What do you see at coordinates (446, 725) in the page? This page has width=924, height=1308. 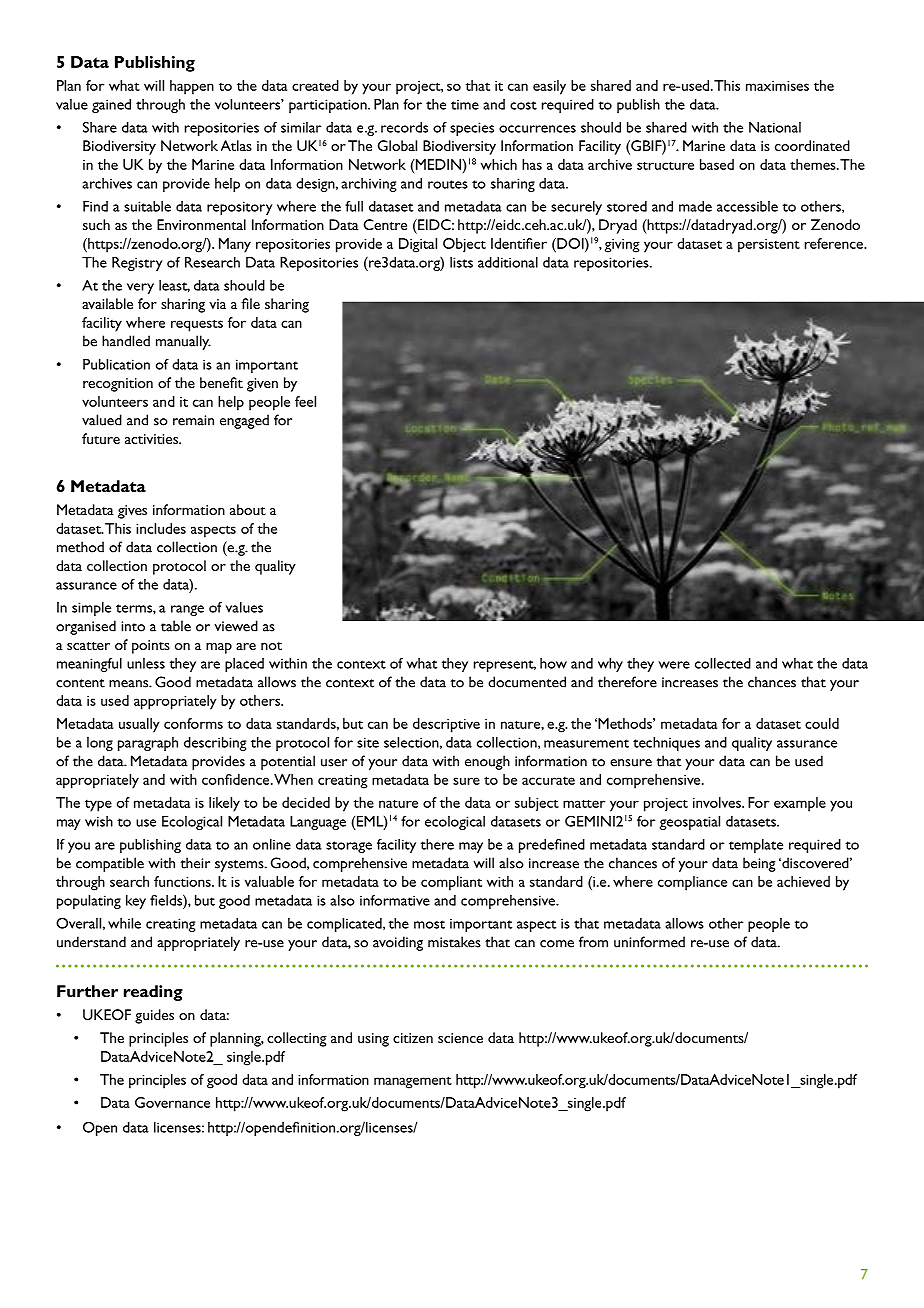 I see `descriptive` at bounding box center [446, 725].
